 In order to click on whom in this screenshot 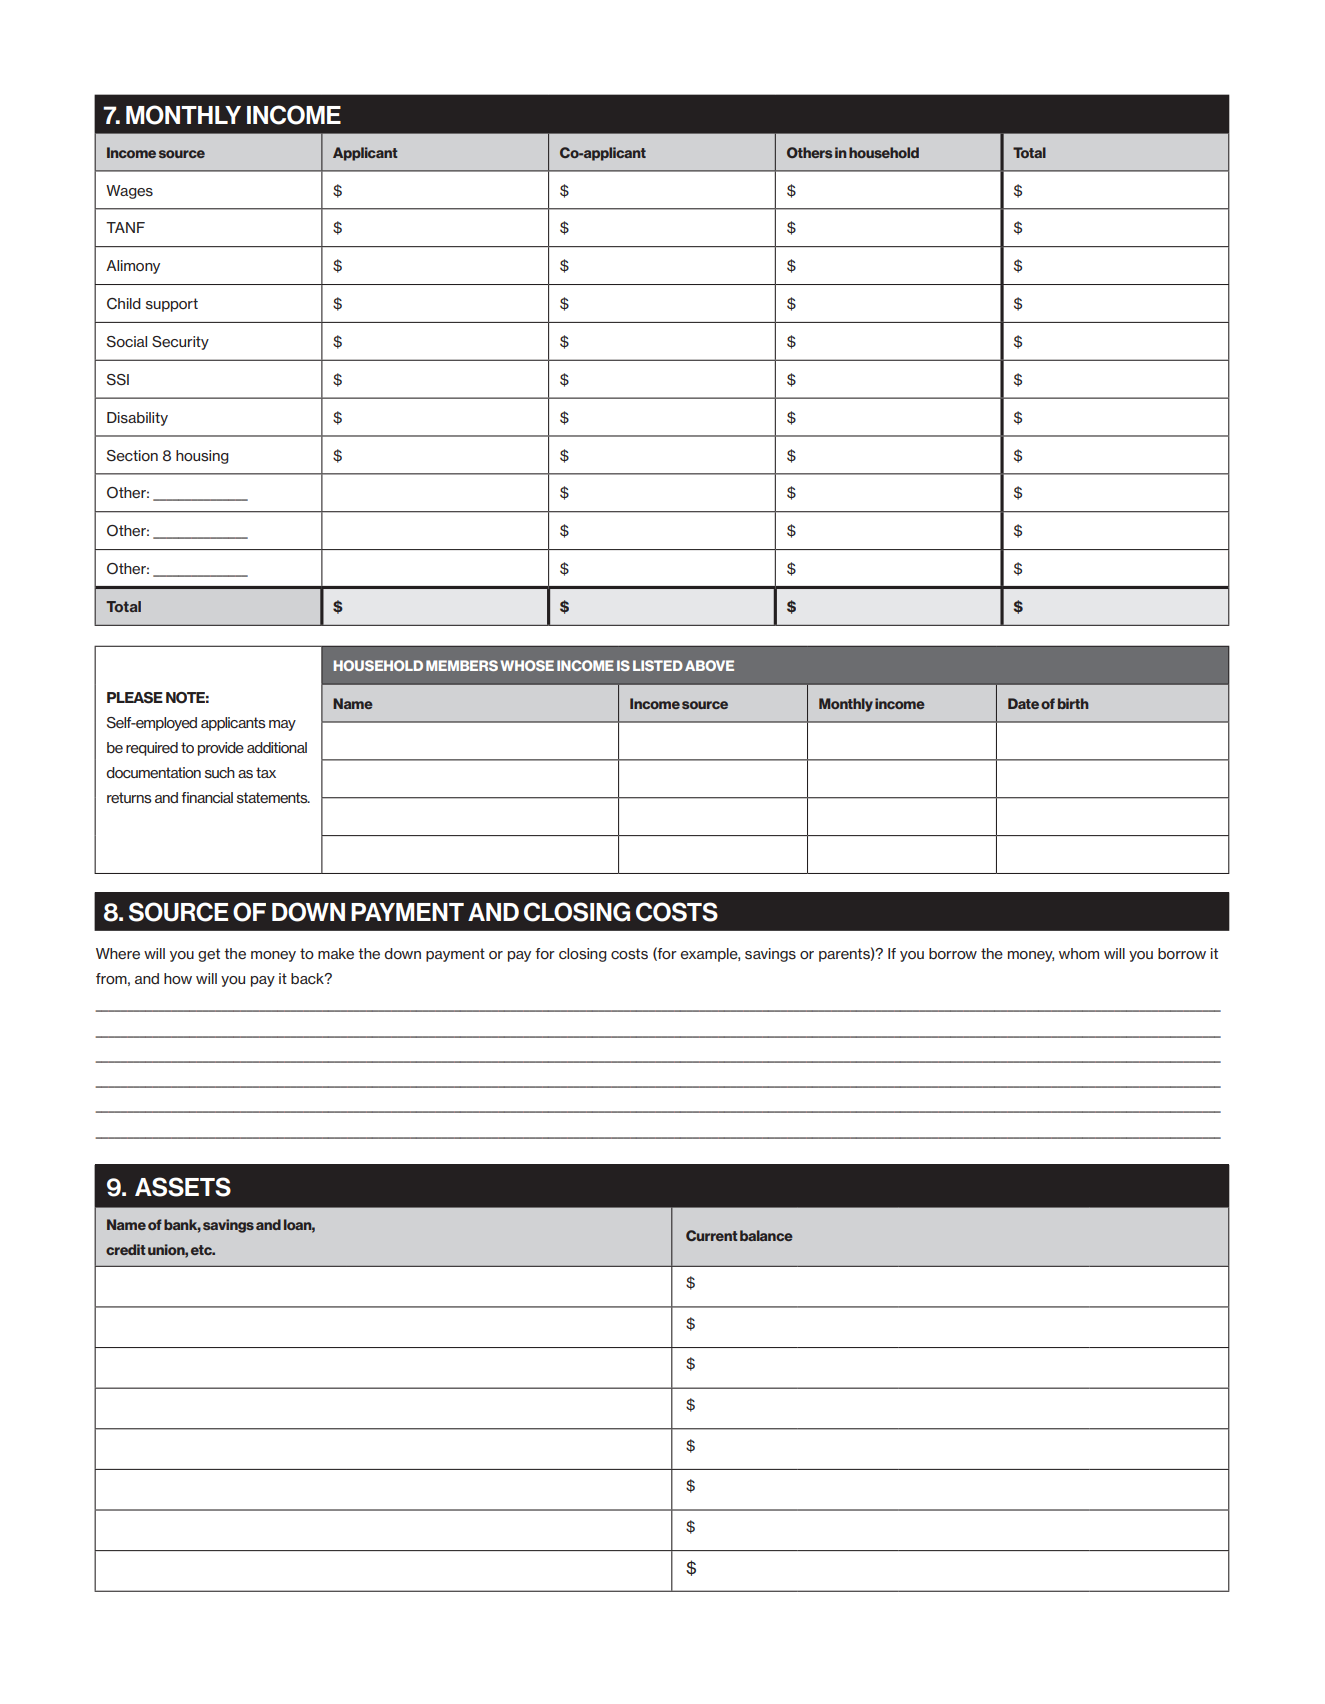, I will do `click(1079, 953)`.
